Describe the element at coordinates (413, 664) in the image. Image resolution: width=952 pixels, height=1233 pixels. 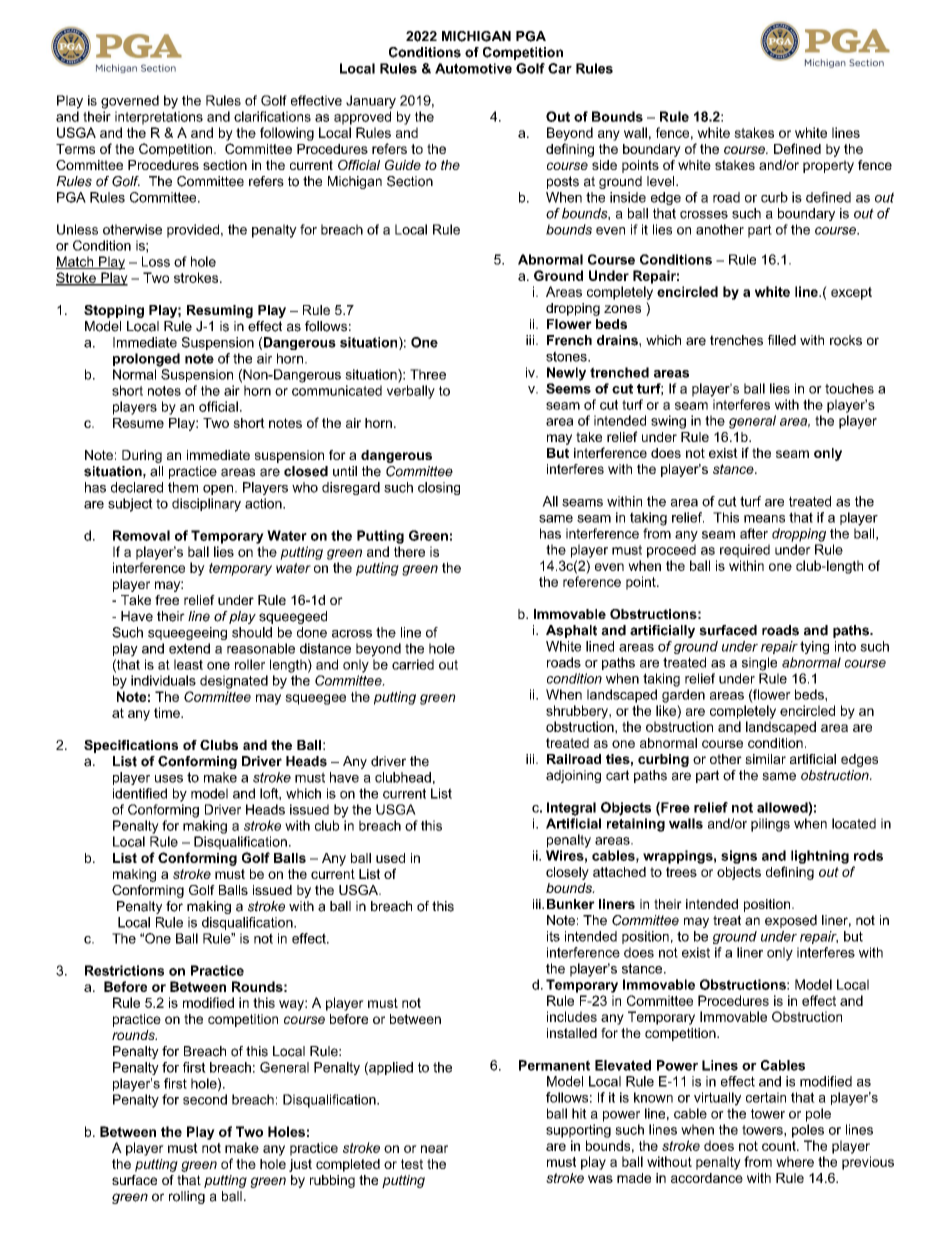
I see `carried` at that location.
